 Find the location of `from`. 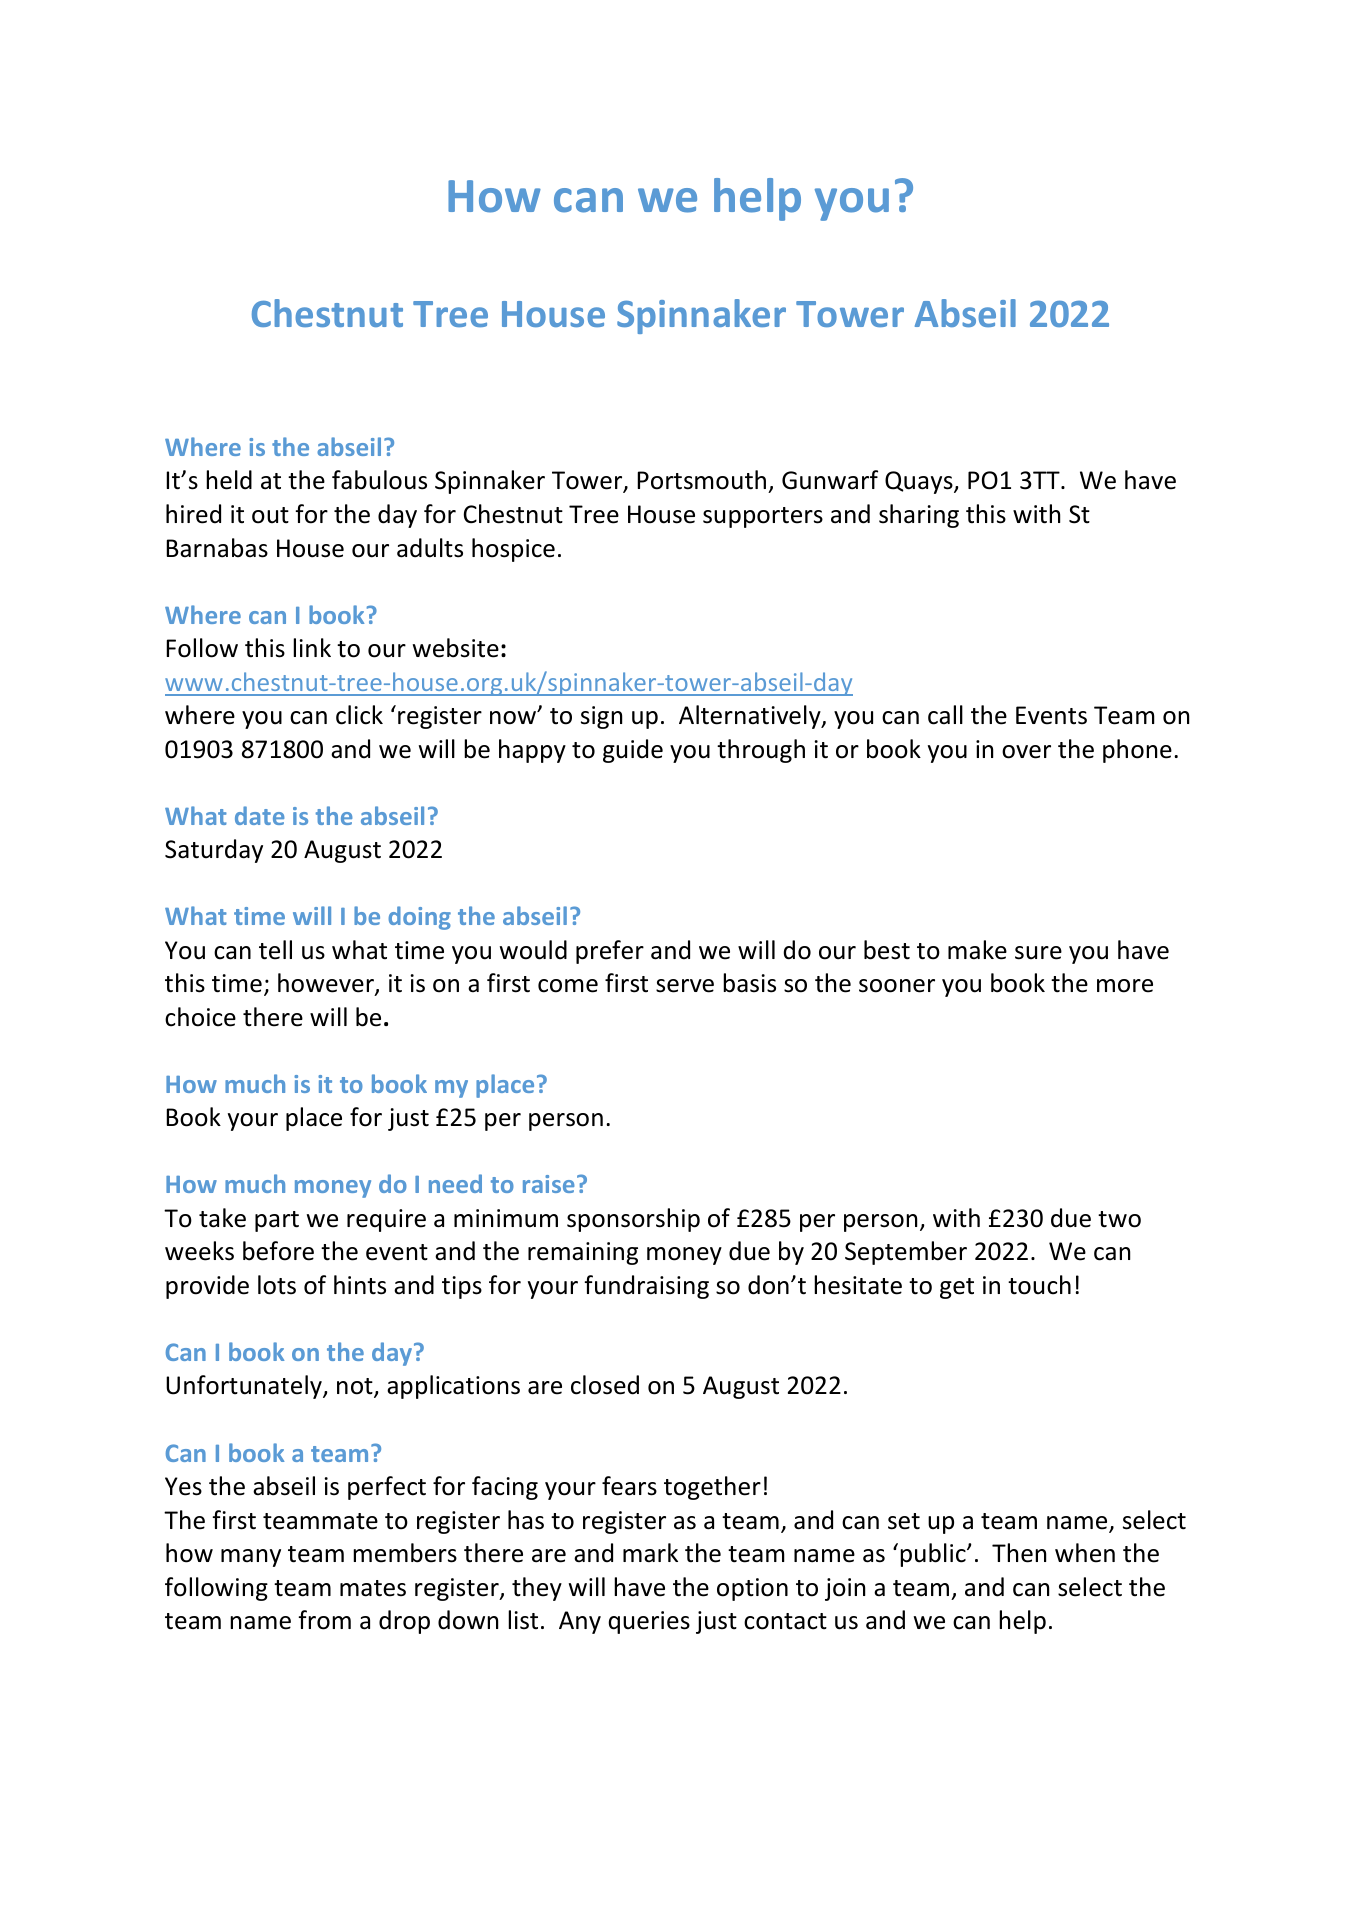

from is located at coordinates (324, 1620).
